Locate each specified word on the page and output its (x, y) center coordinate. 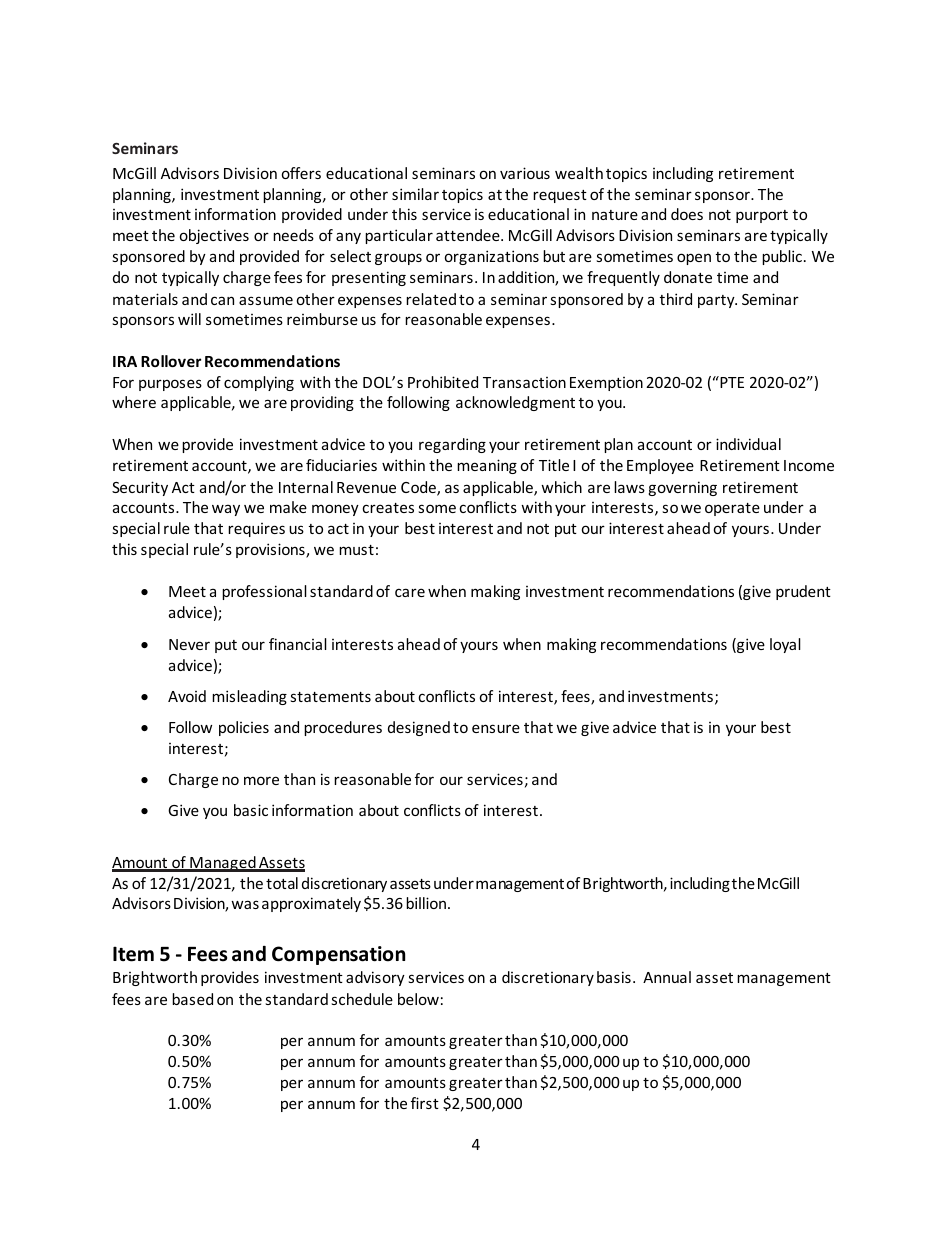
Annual (667, 977)
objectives (214, 236)
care (410, 592)
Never (189, 644)
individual (748, 444)
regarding (452, 445)
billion (426, 903)
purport (762, 216)
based (192, 999)
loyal (785, 645)
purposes (170, 385)
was (245, 904)
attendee (469, 235)
